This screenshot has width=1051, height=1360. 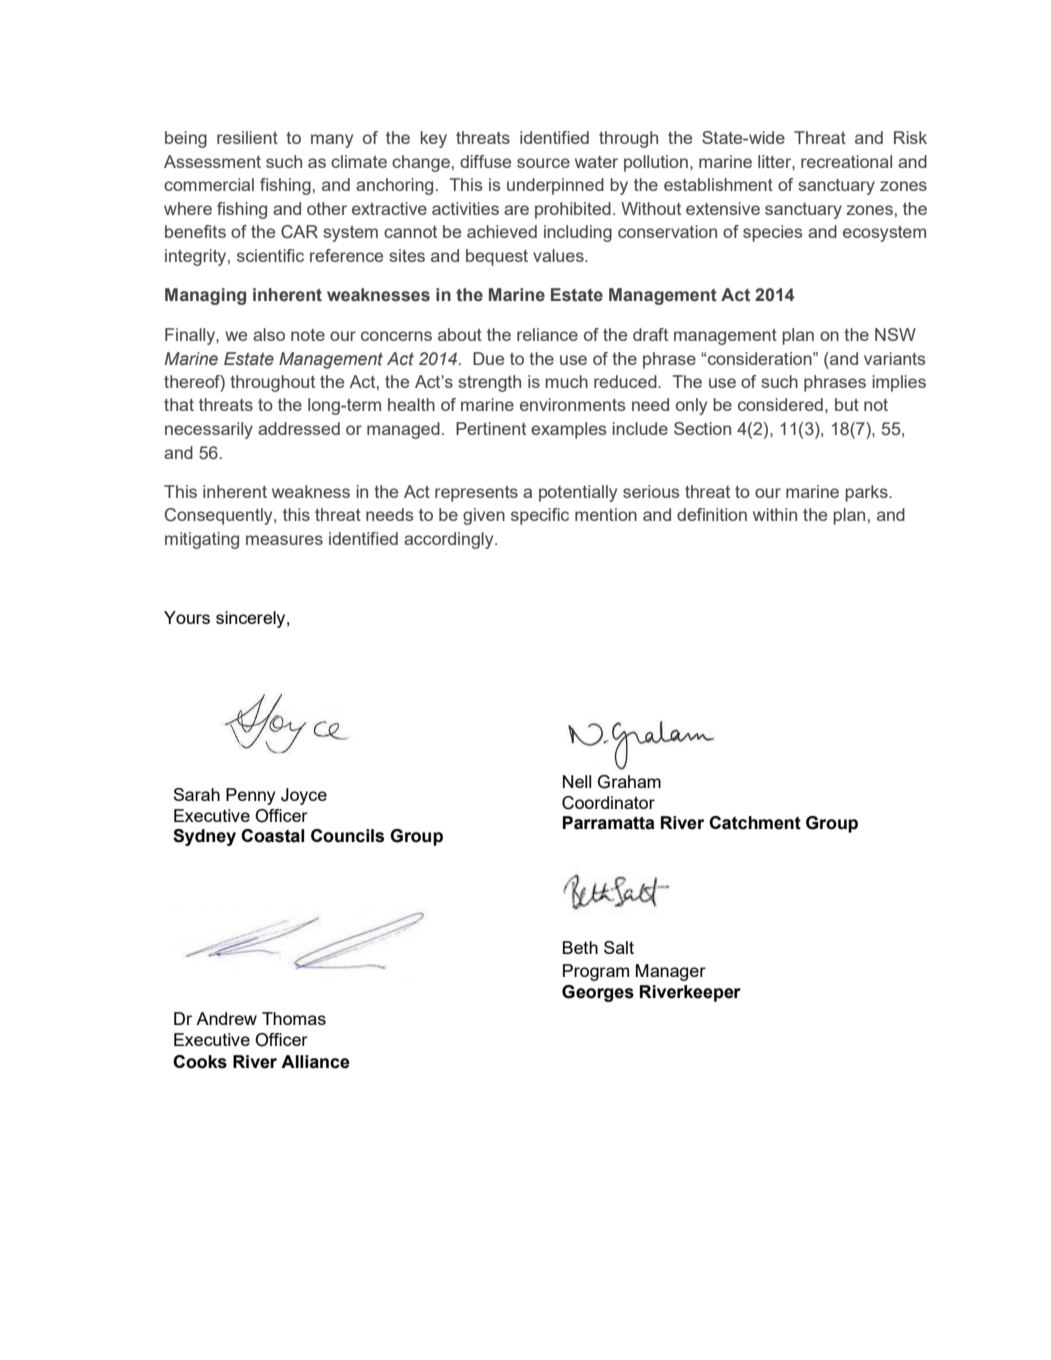 I want to click on Nell, so click(x=577, y=781).
